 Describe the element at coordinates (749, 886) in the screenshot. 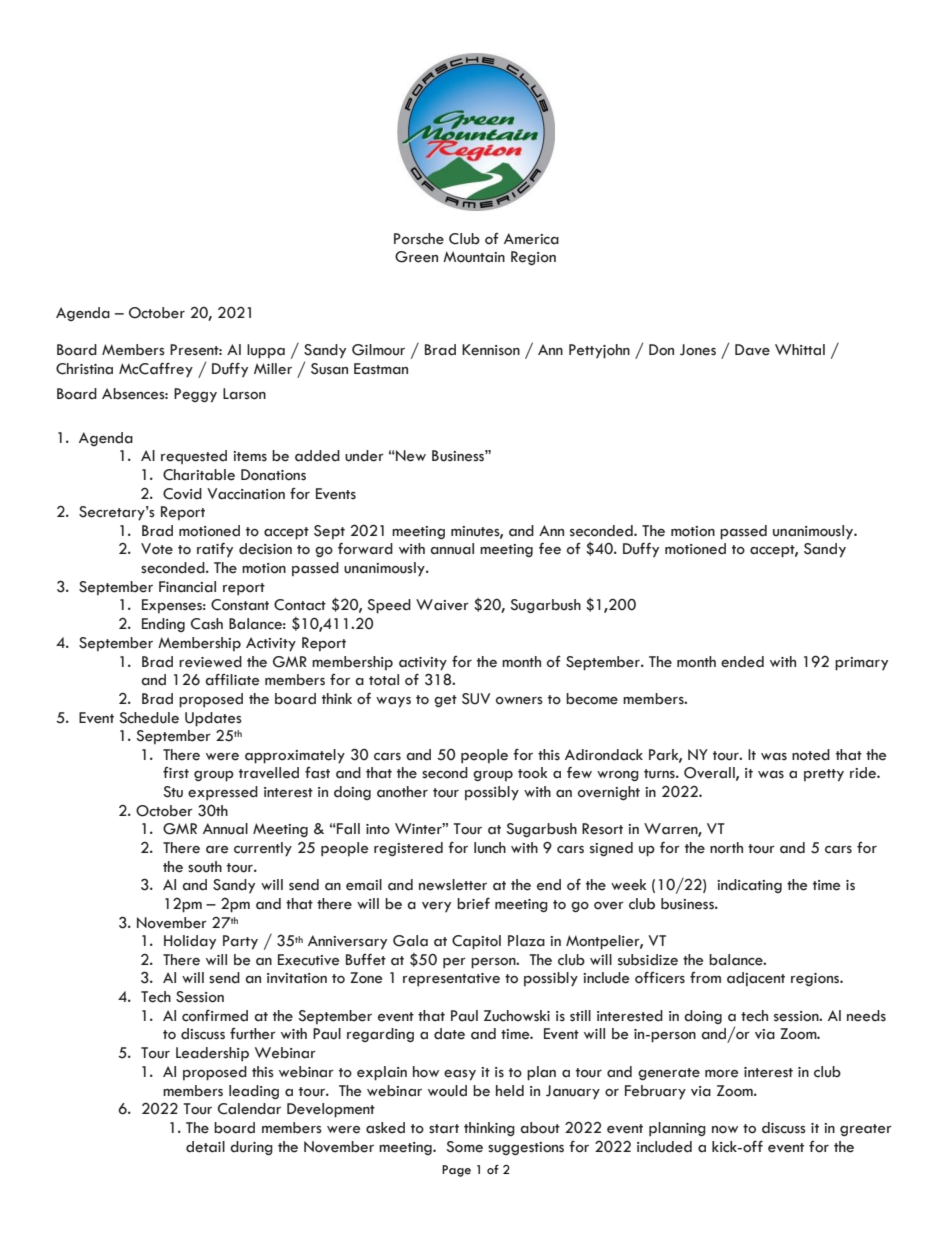

I see `indicating` at that location.
